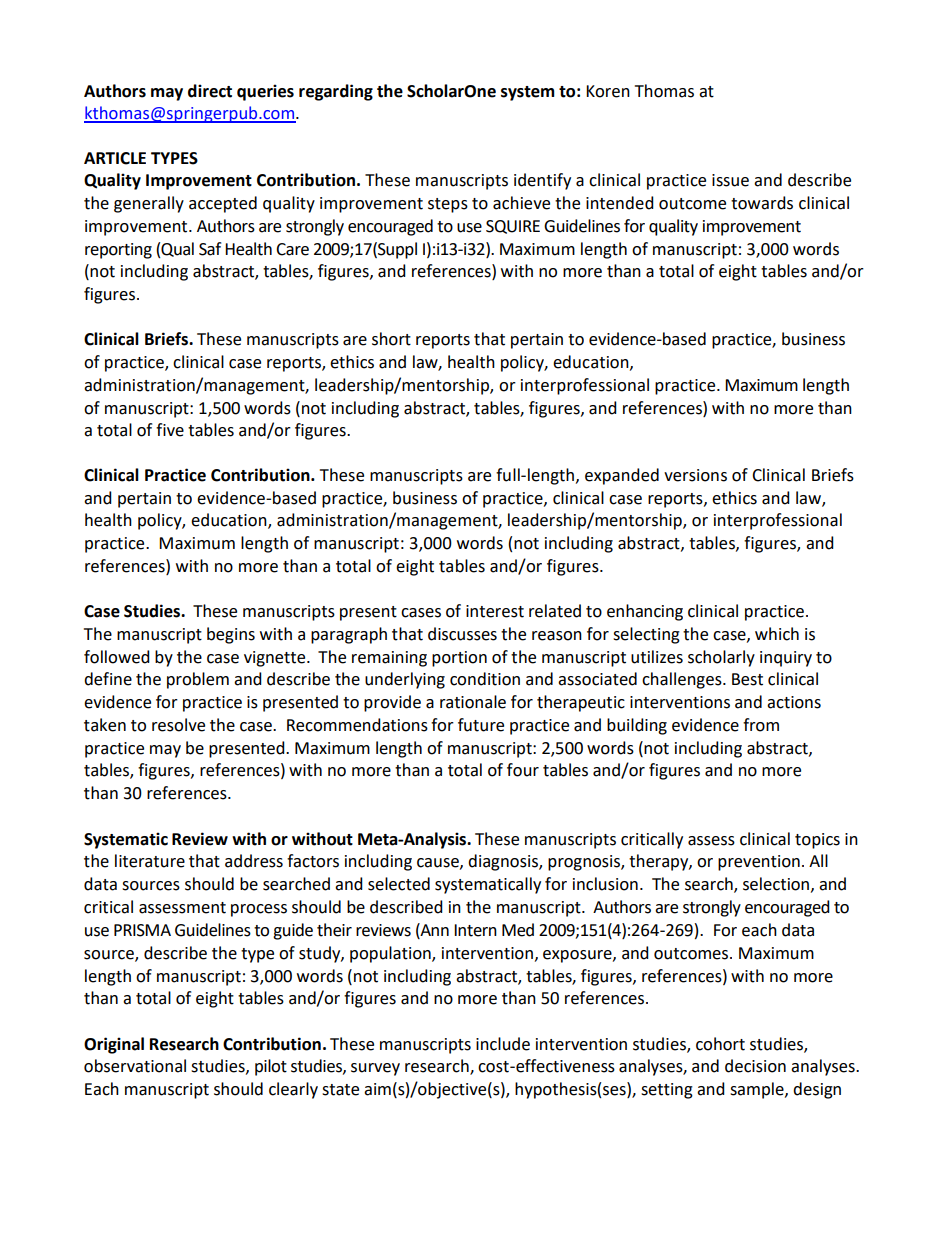 The image size is (952, 1233). I want to click on begins, so click(231, 635).
